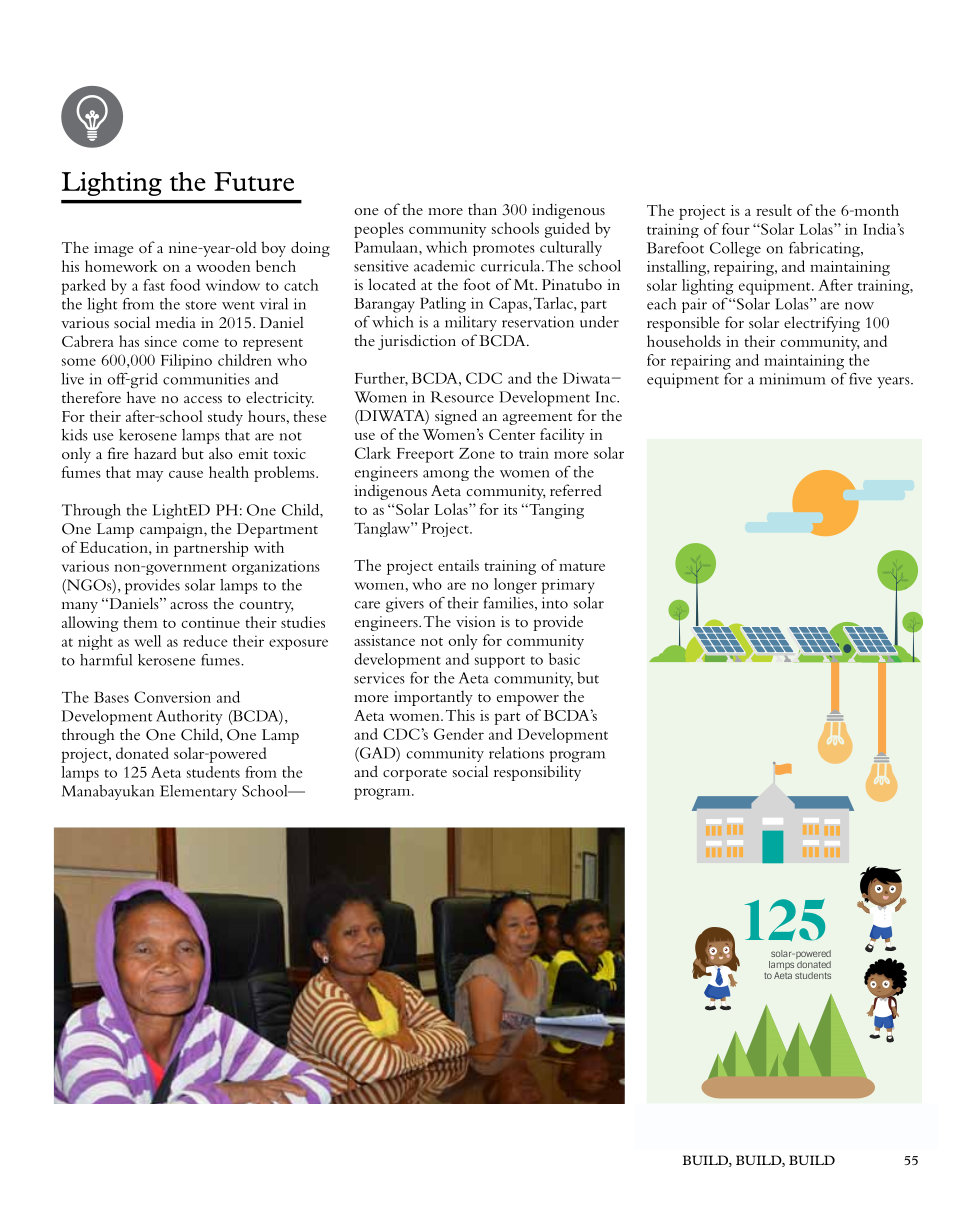 The height and width of the page is (1226, 980). What do you see at coordinates (198, 792) in the page?
I see `Elementary` at bounding box center [198, 792].
